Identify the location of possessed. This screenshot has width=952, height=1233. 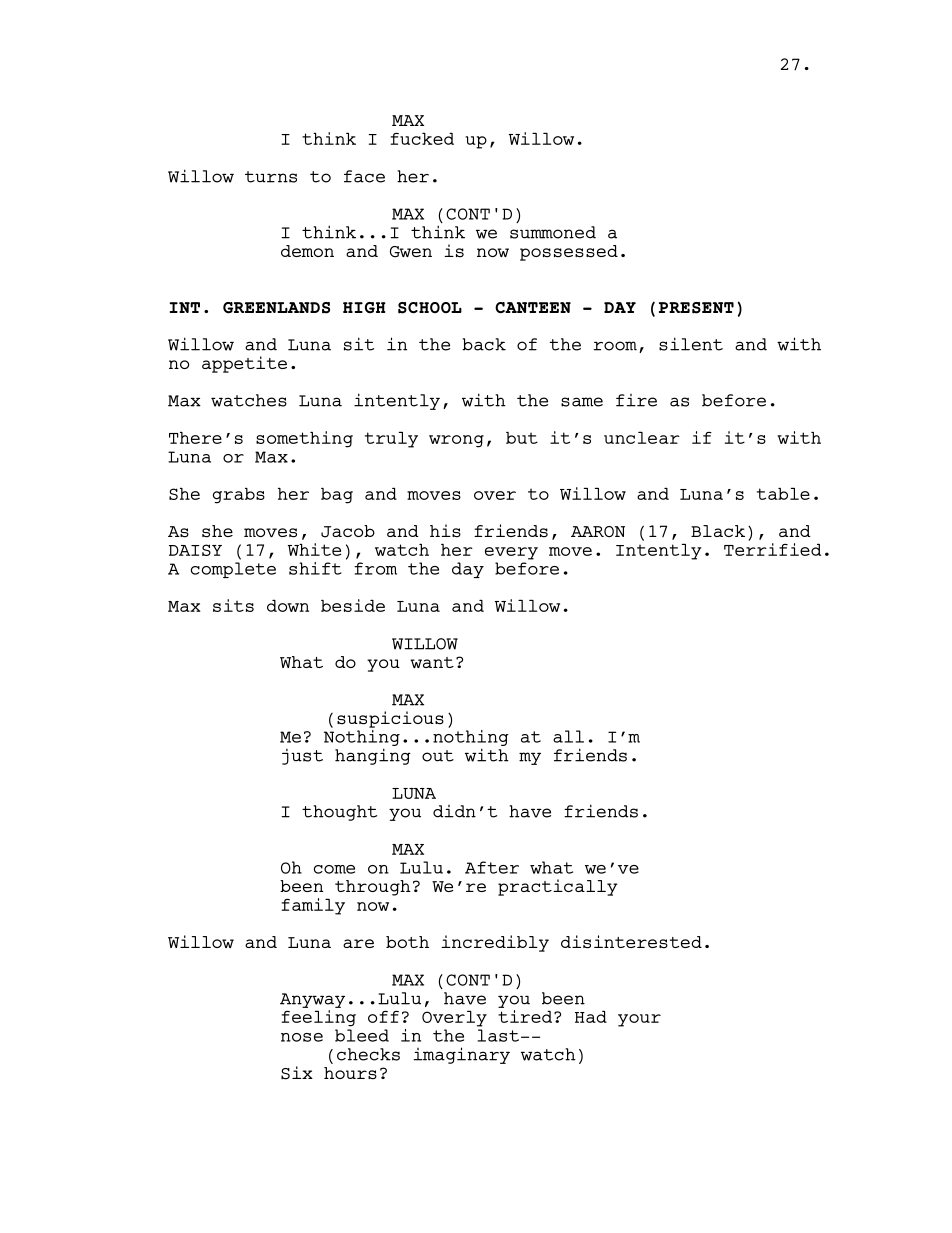
(569, 253).
